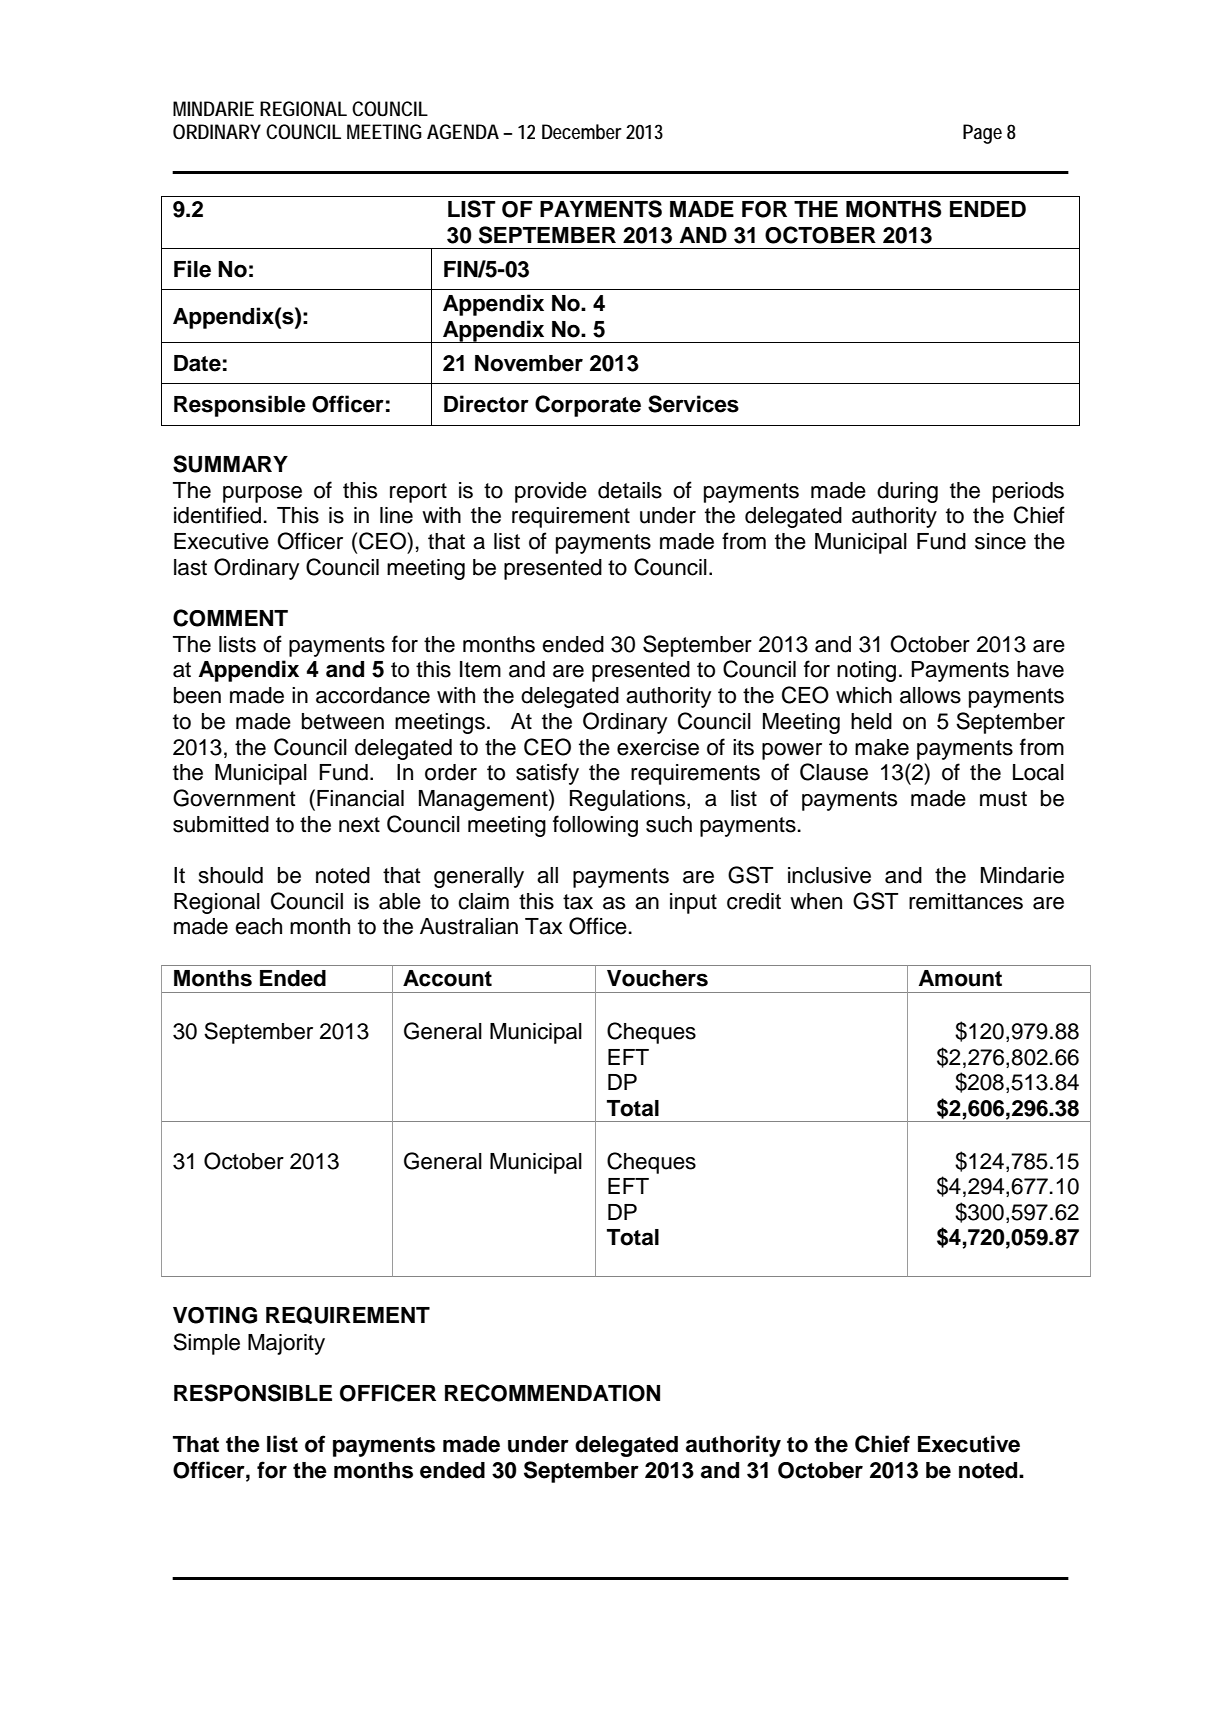 The width and height of the page is (1209, 1710). Describe the element at coordinates (630, 490) in the page. I see `details` at that location.
